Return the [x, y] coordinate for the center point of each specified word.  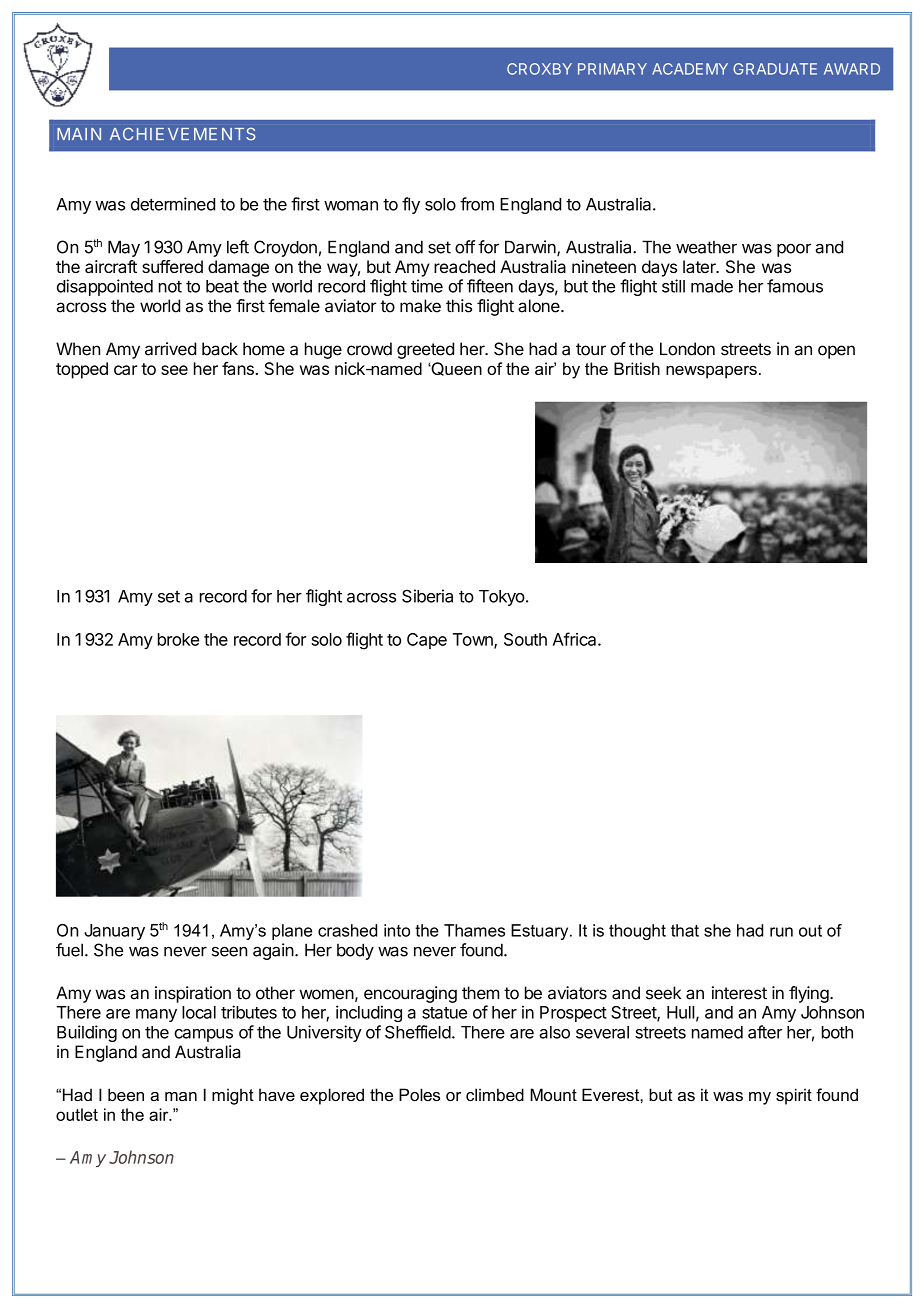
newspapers [711, 372]
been [126, 1094]
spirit [794, 1096]
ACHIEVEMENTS [183, 134]
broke [178, 639]
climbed [495, 1094]
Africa [575, 639]
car [125, 370]
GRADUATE [775, 69]
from [477, 204]
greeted [425, 350]
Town [474, 640]
